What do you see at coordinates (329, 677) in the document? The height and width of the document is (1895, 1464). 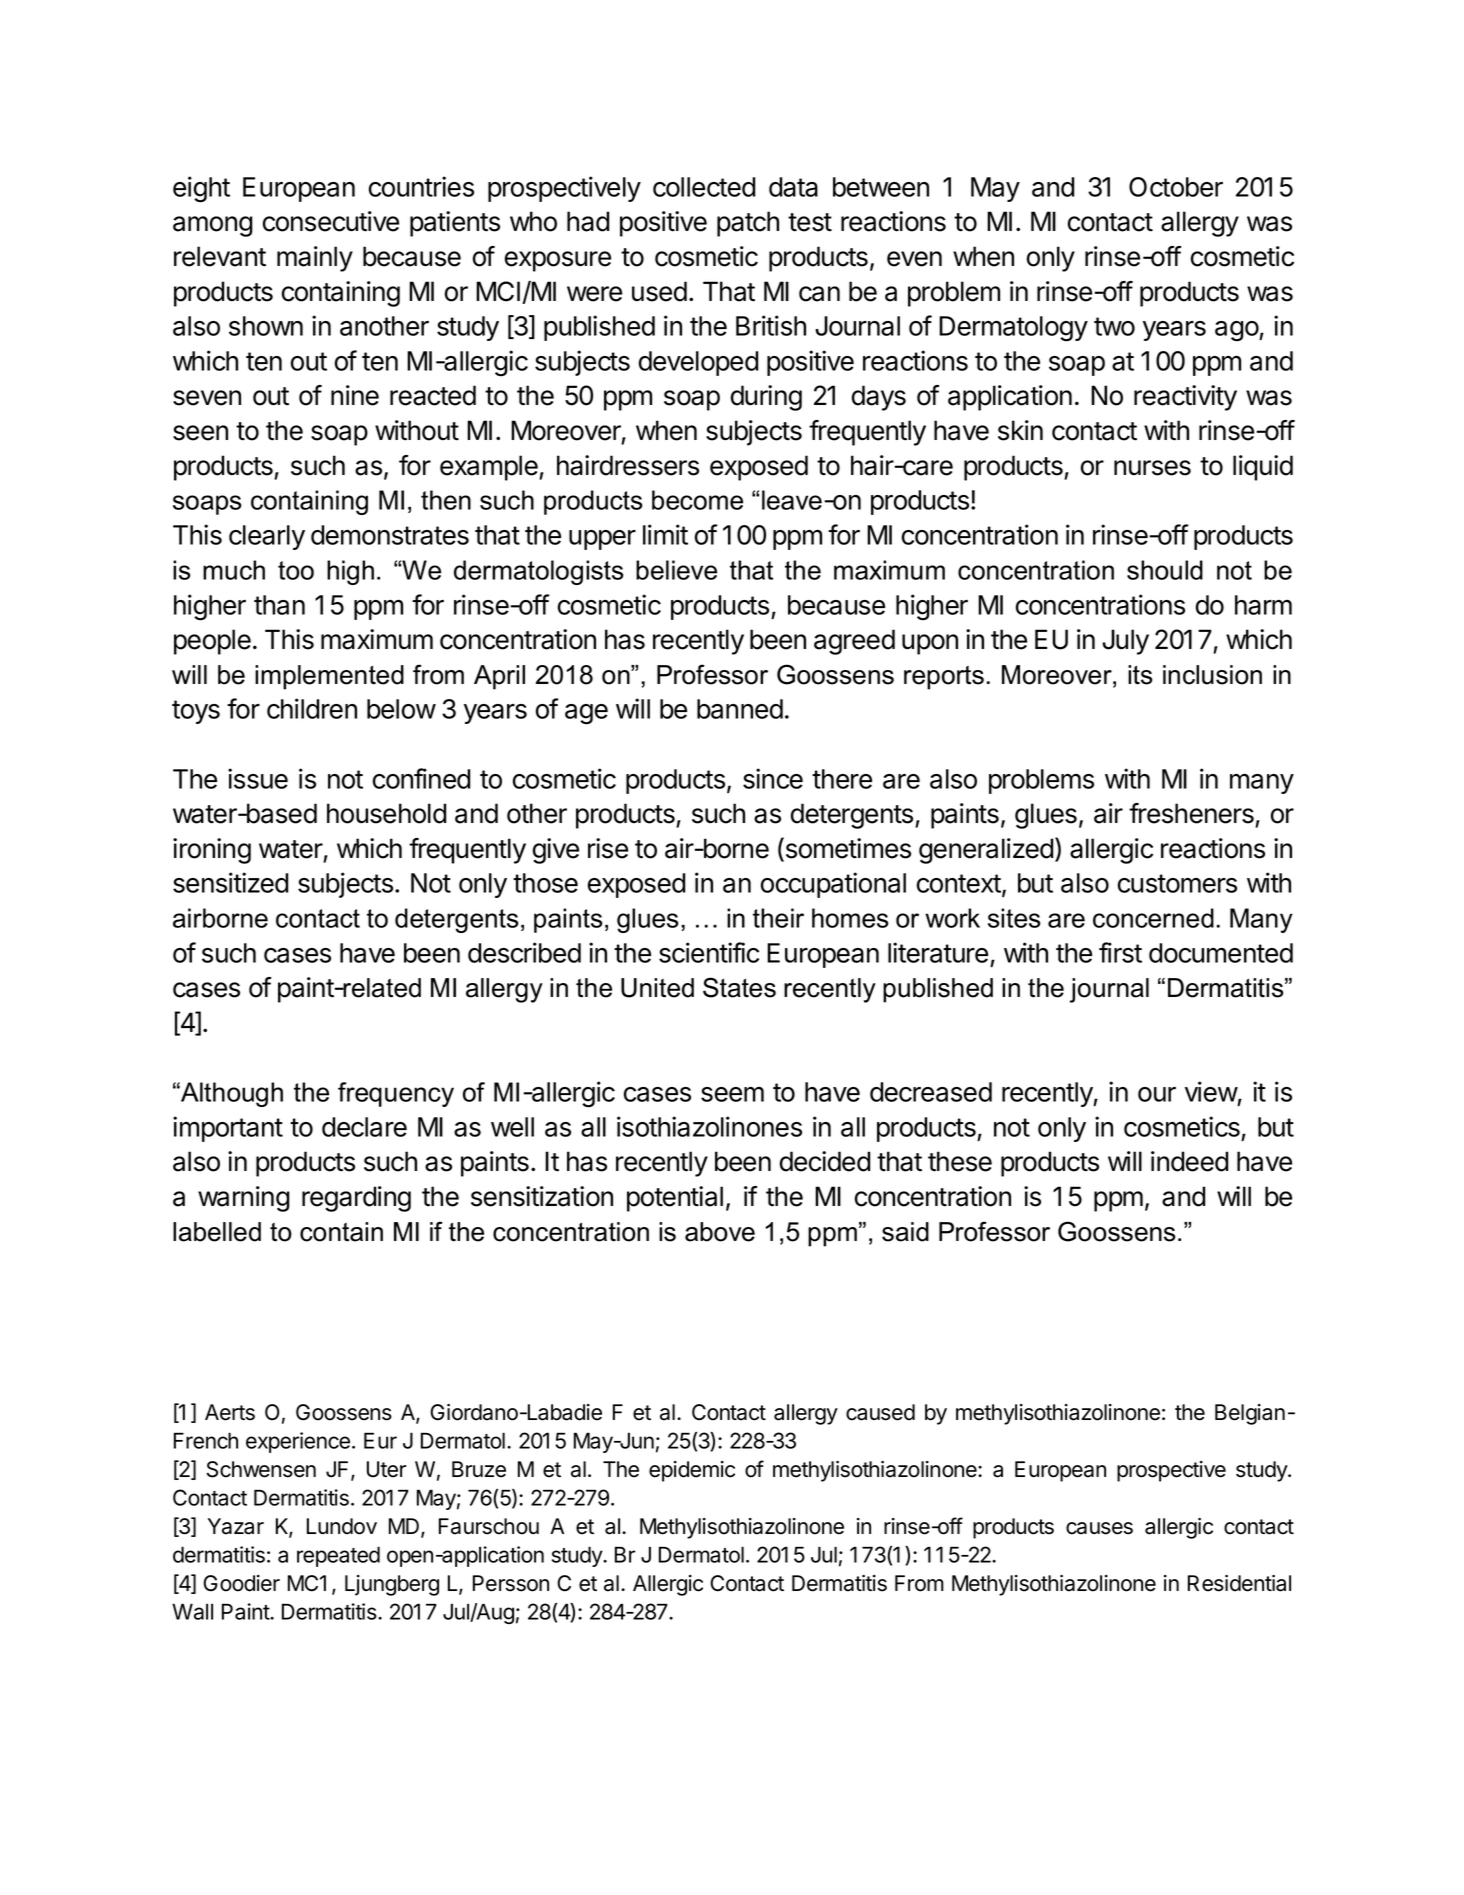 I see `implemented` at bounding box center [329, 677].
